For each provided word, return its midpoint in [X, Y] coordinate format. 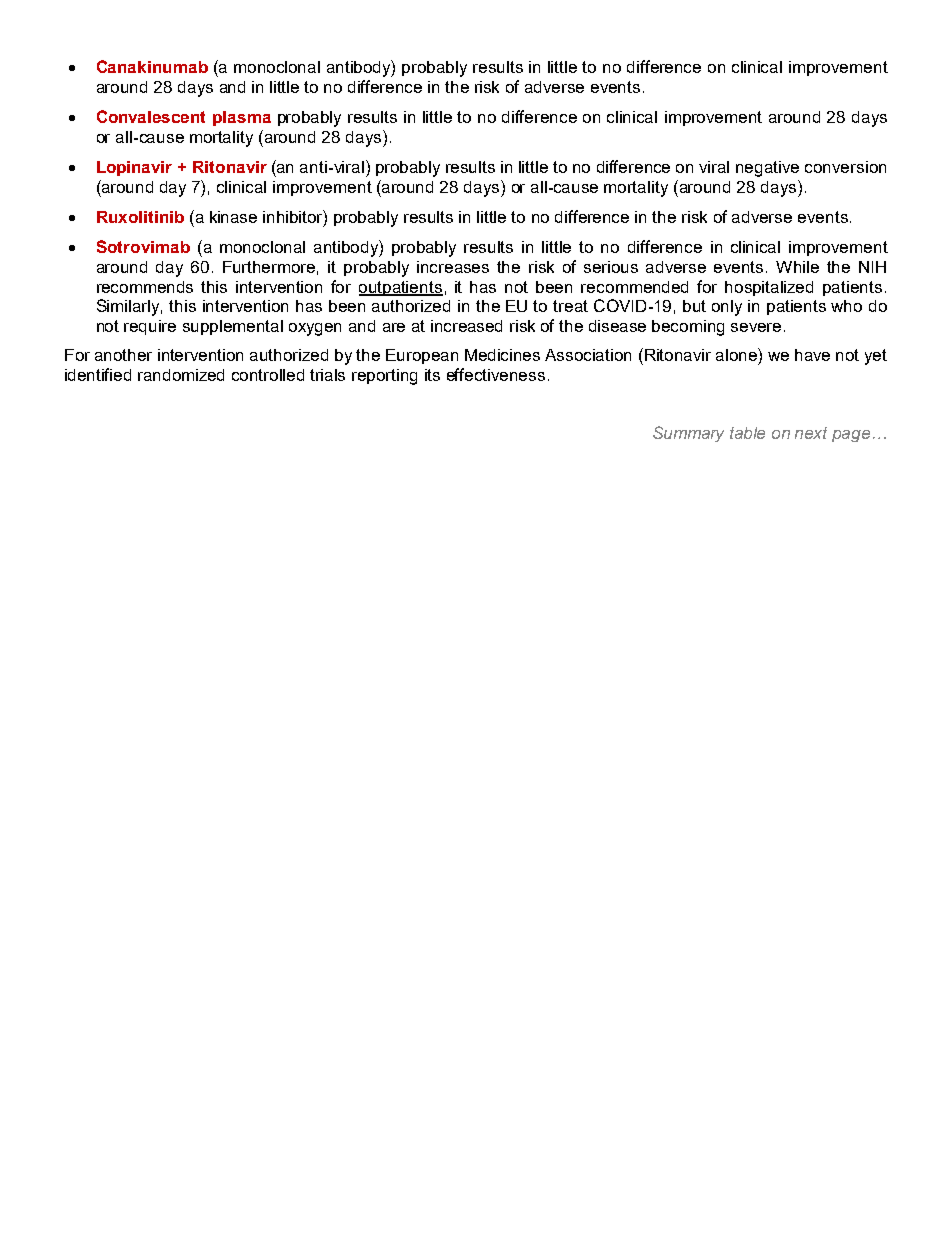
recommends [145, 287]
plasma [242, 118]
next [811, 433]
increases [453, 267]
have [812, 355]
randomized [181, 375]
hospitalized [769, 288]
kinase [233, 217]
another [123, 355]
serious [611, 267]
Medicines [502, 355]
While [797, 267]
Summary [688, 434]
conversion [845, 167]
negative [767, 169]
